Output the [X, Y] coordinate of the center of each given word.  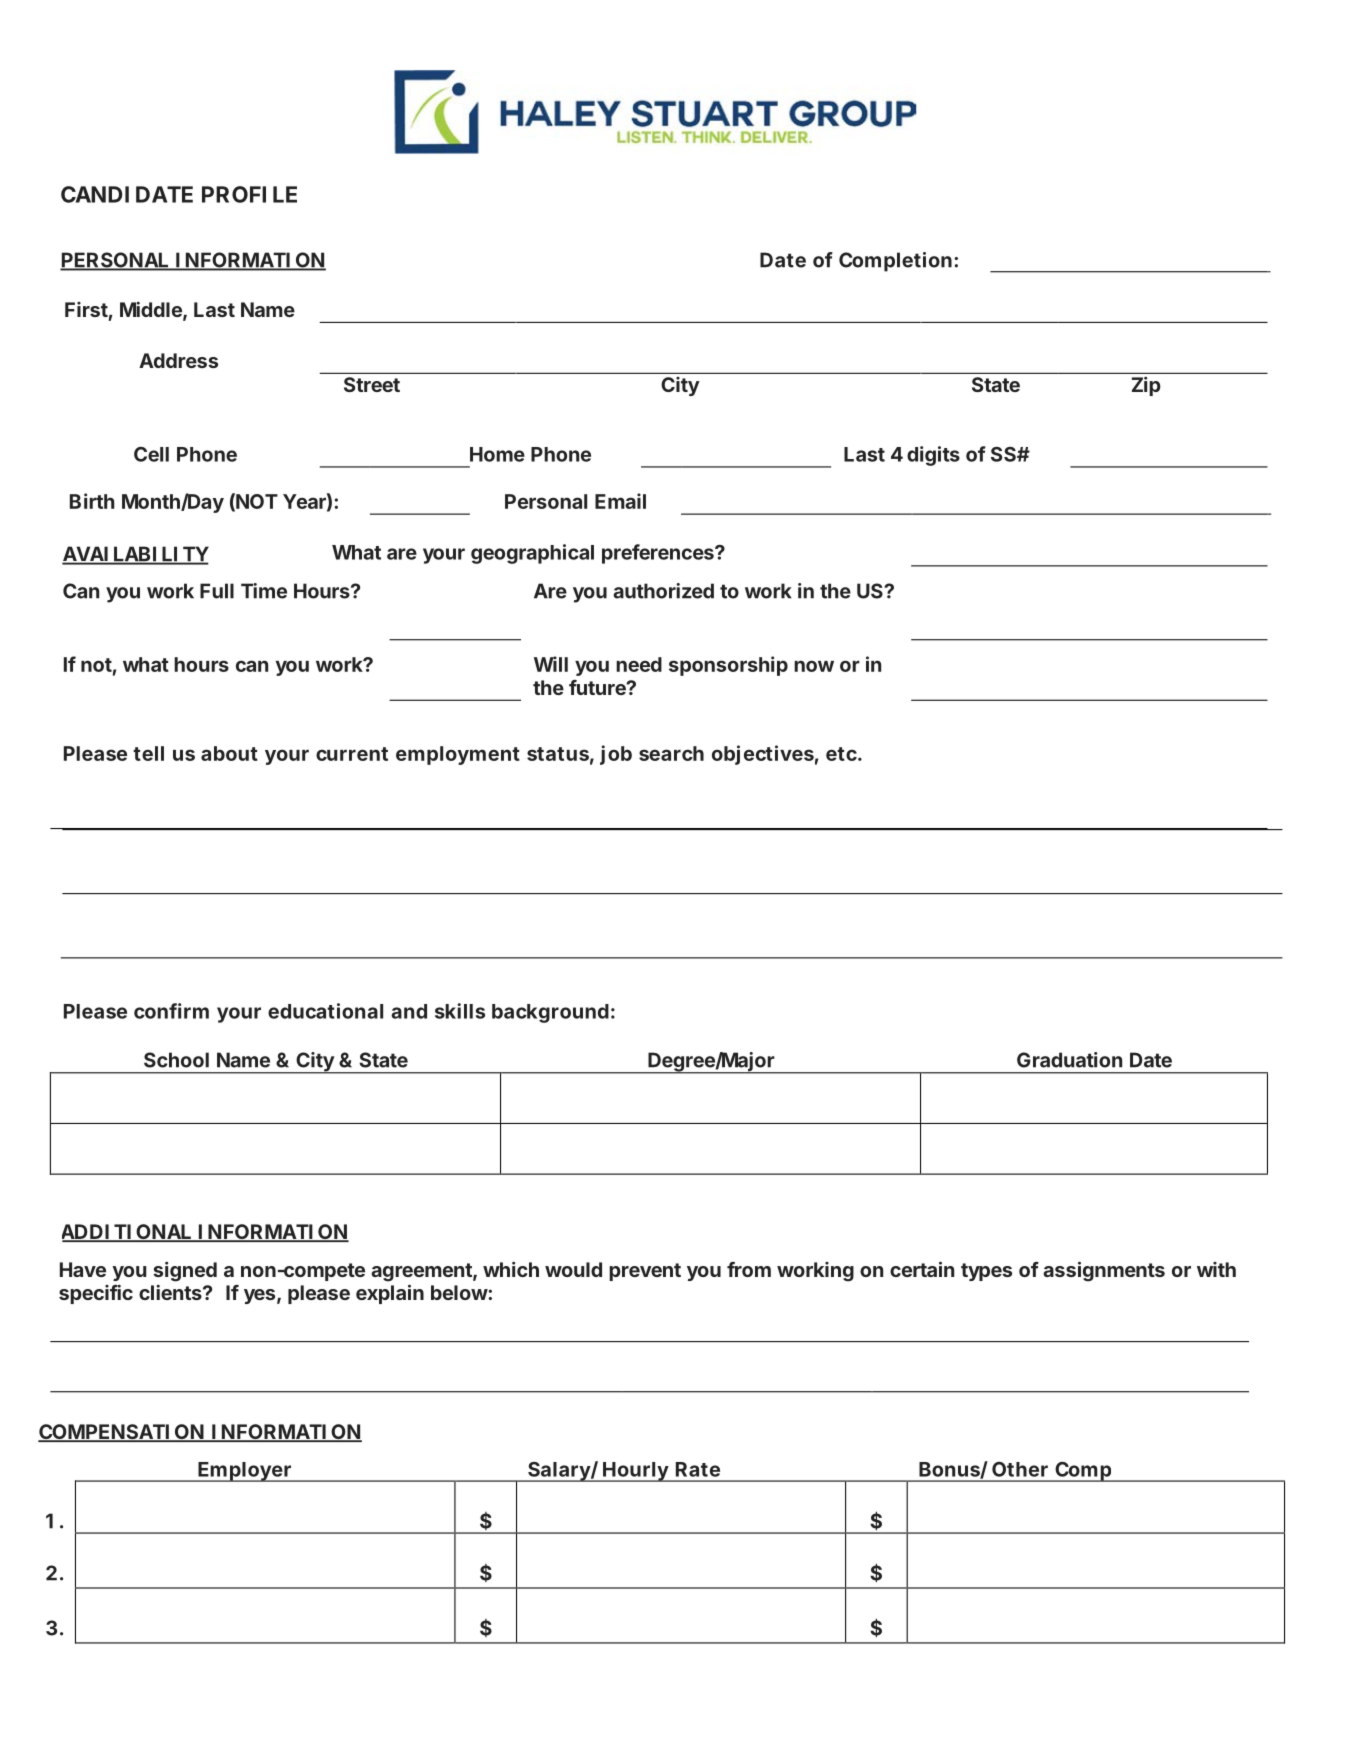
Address [178, 360]
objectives [763, 755]
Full [217, 591]
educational [325, 1011]
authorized [663, 591]
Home [497, 454]
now [814, 666]
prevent [645, 1272]
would [573, 1269]
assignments [1104, 1271]
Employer [244, 1472]
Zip [1146, 386]
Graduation [1069, 1060]
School [176, 1060]
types [986, 1272]
